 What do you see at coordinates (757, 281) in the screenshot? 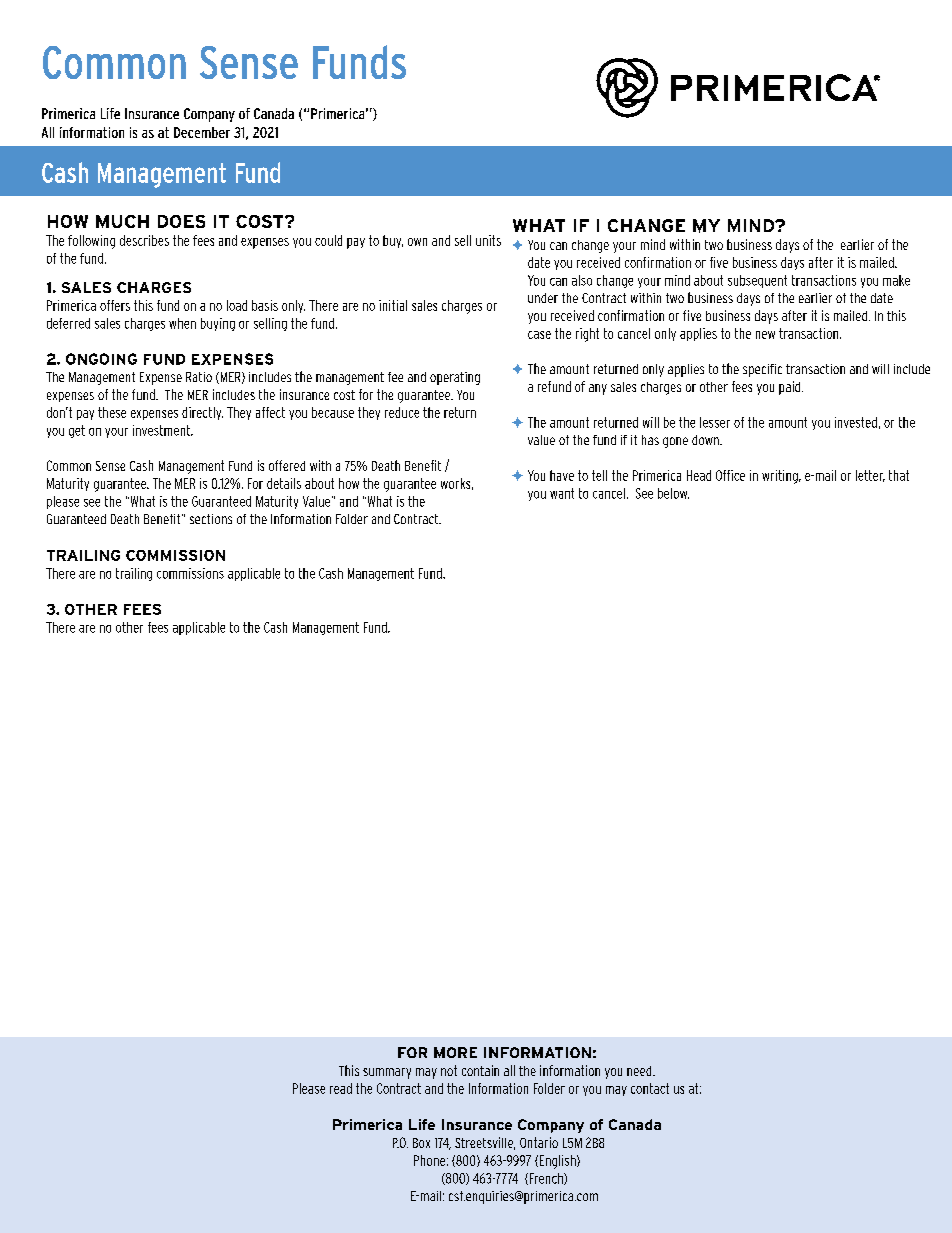
I see `subsequent` at bounding box center [757, 281].
